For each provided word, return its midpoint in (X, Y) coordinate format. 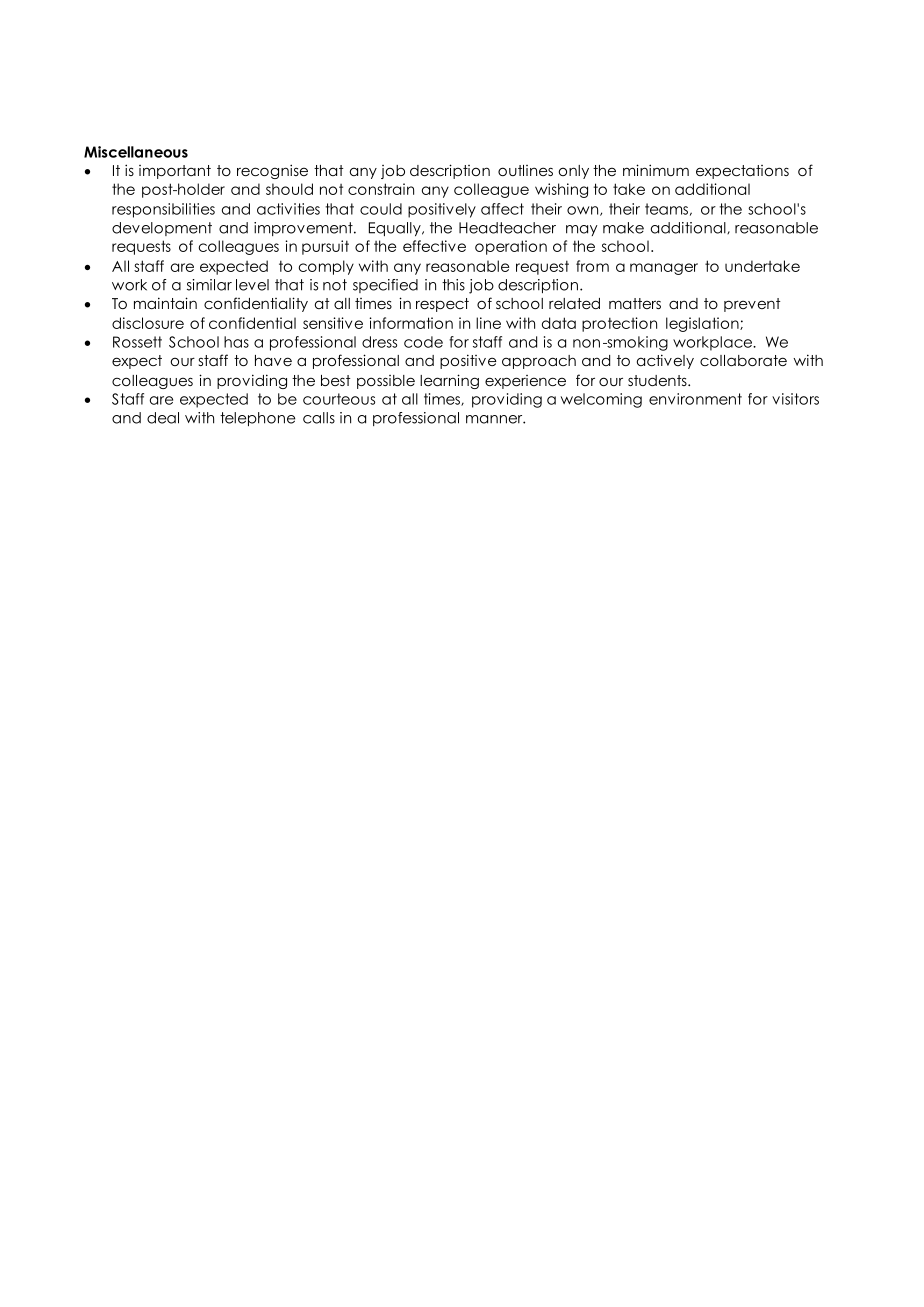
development (162, 229)
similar (209, 285)
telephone (257, 419)
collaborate (743, 360)
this (453, 285)
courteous (339, 399)
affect (502, 209)
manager (664, 269)
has (236, 342)
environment (695, 399)
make (623, 228)
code (423, 342)
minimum (656, 170)
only (574, 172)
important (175, 172)
